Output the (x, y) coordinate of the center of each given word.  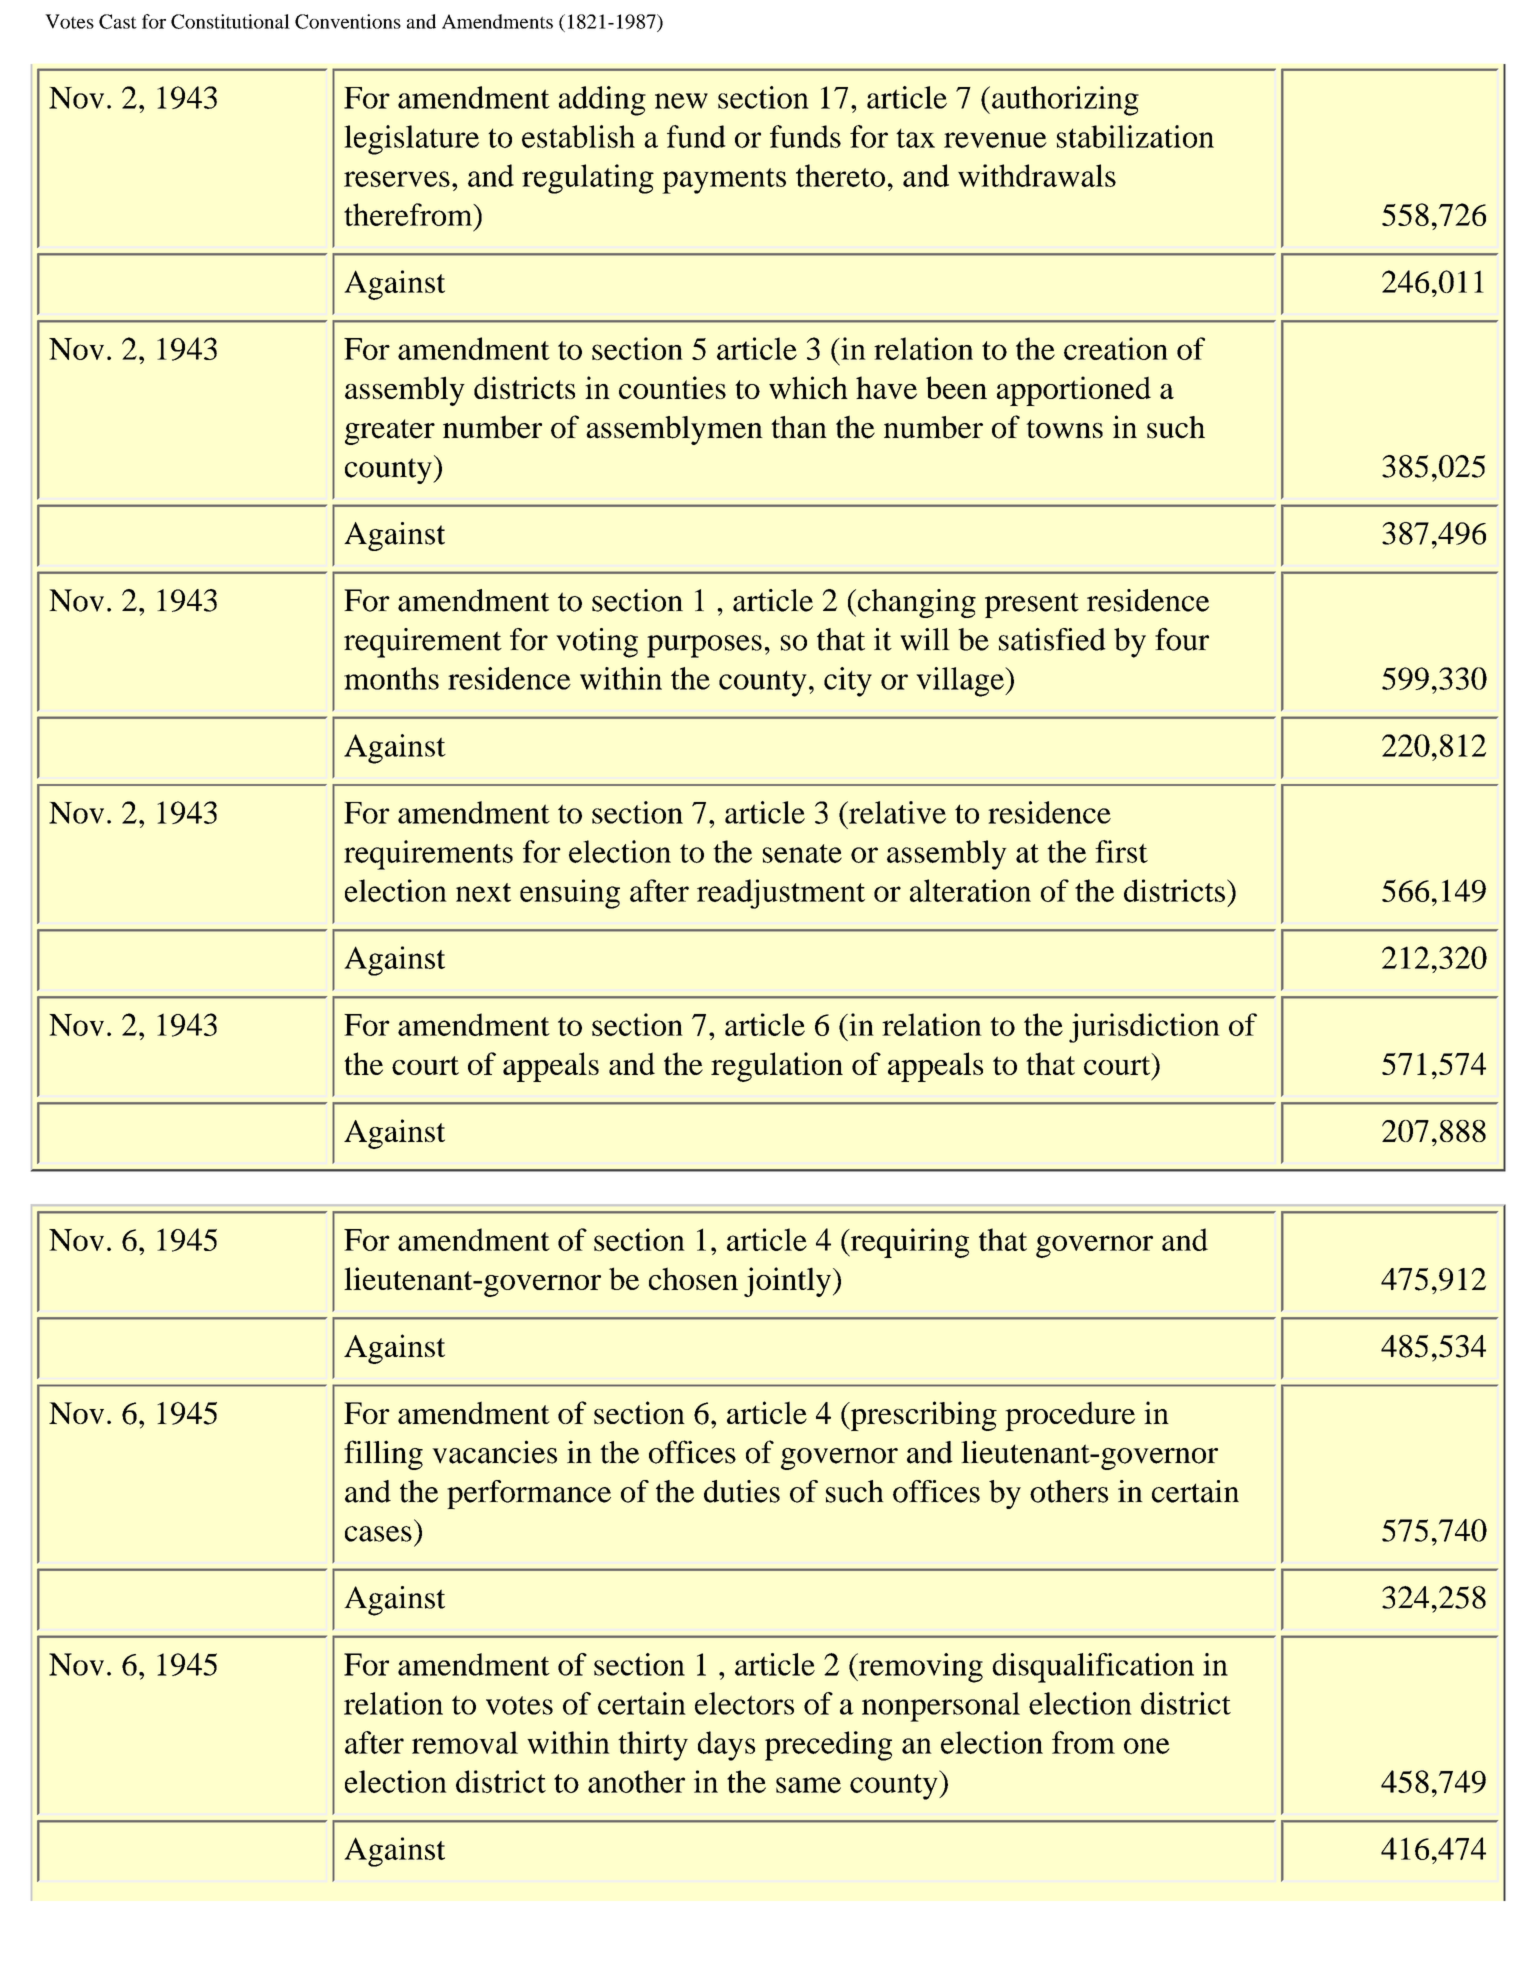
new (681, 101)
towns (1064, 429)
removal (465, 1742)
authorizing (1065, 101)
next (483, 892)
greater (390, 432)
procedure (1070, 1416)
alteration (970, 890)
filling (383, 1455)
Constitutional (230, 21)
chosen (693, 1278)
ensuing (570, 894)
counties (672, 387)
